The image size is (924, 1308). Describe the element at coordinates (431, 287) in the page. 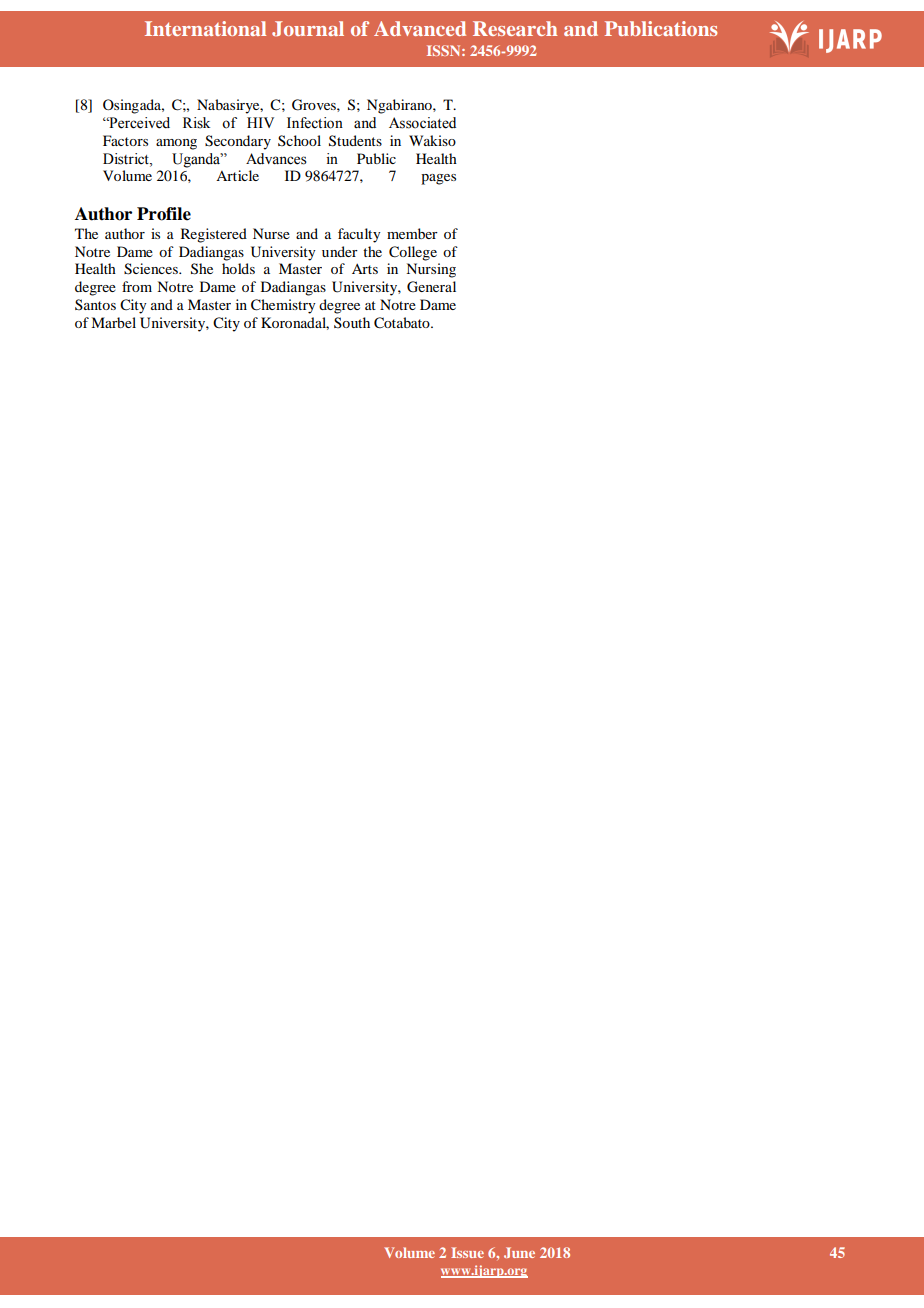

I see `General` at that location.
